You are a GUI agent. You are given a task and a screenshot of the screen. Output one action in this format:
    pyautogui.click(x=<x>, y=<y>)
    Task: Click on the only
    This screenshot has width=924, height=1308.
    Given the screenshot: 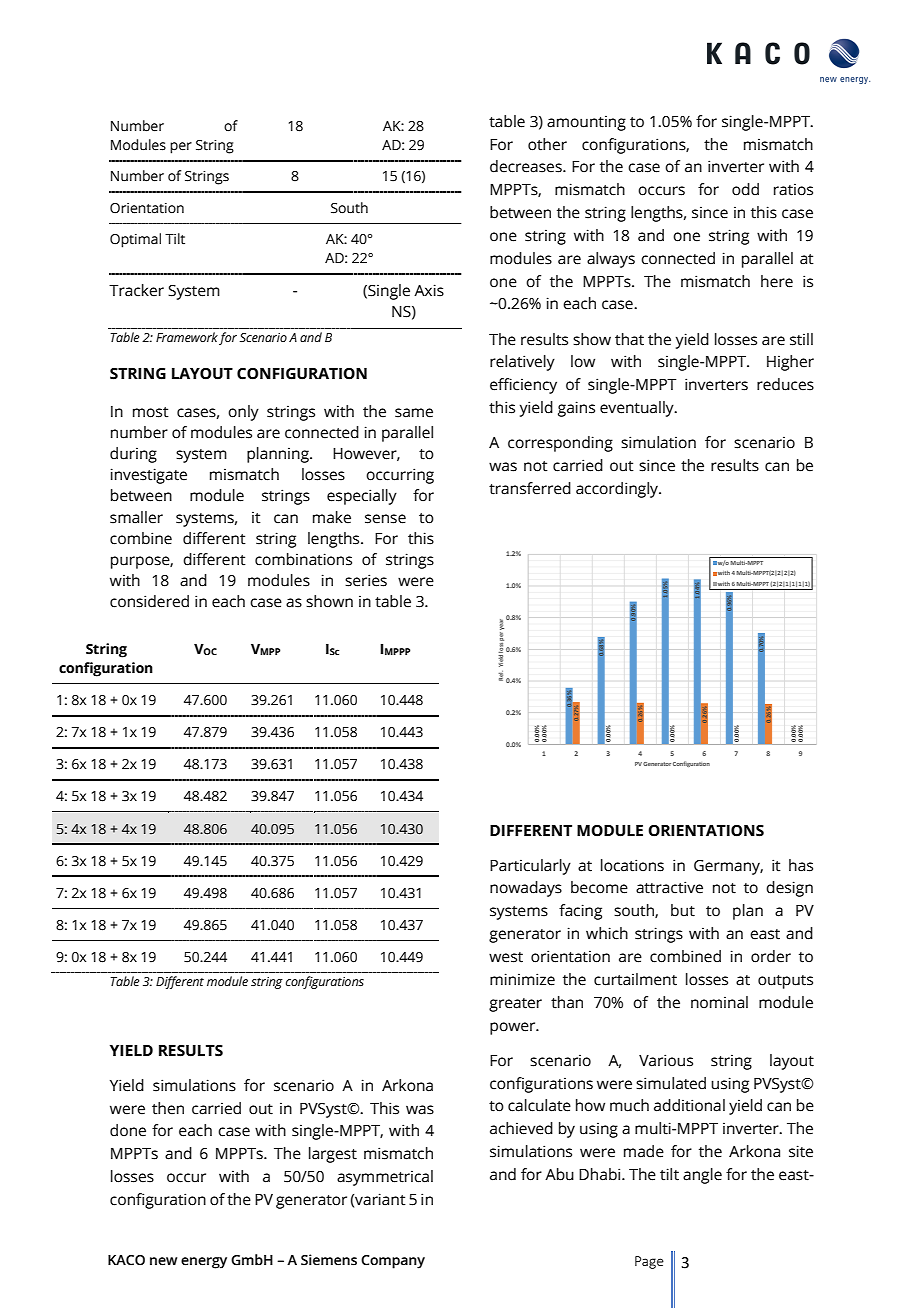 What is the action you would take?
    pyautogui.click(x=243, y=413)
